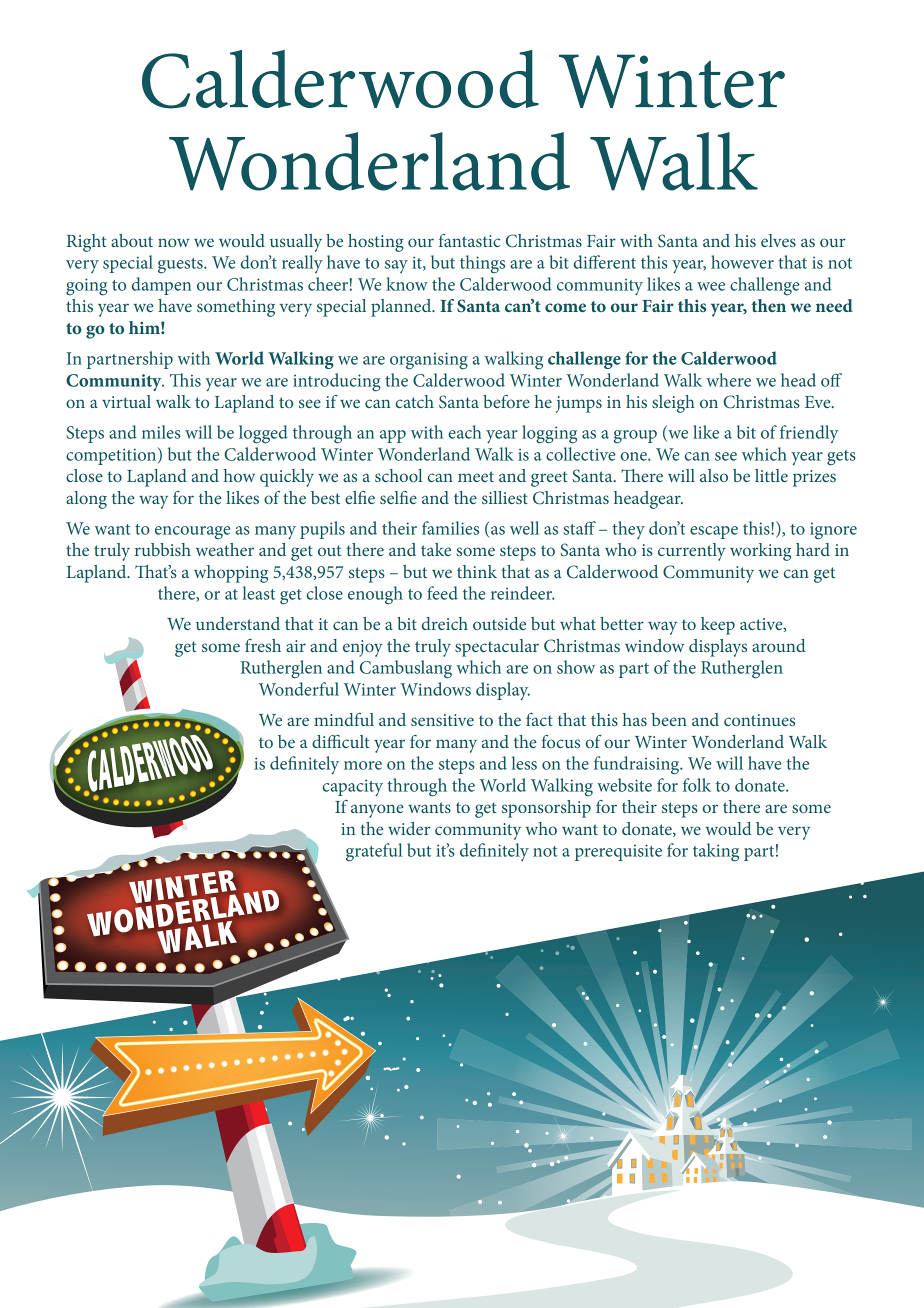 This page has height=1308, width=924. Describe the element at coordinates (181, 266) in the page. I see `guests` at that location.
